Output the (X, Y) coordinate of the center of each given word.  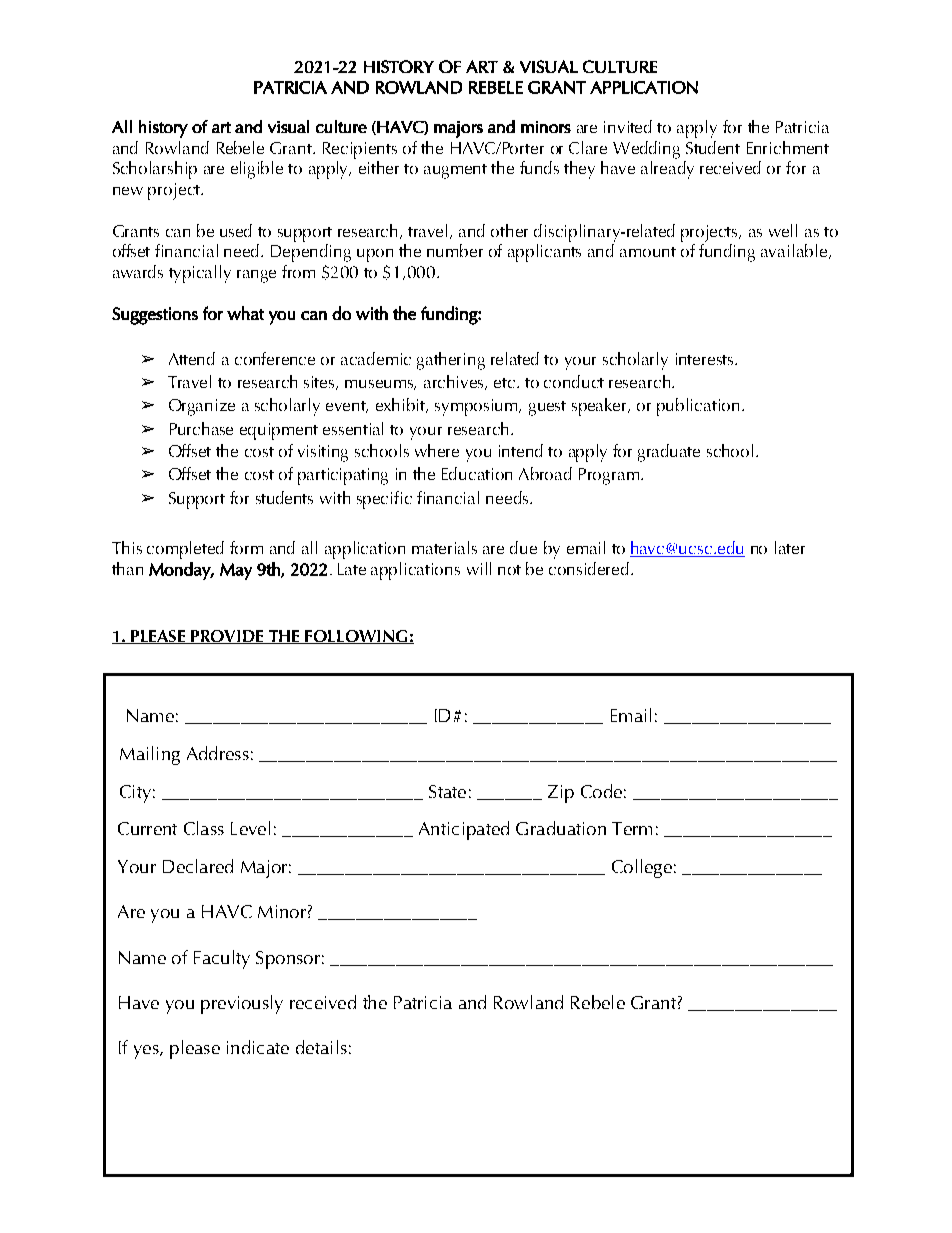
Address (218, 753)
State (447, 791)
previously (242, 1004)
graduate (669, 453)
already (667, 170)
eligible (257, 170)
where (437, 450)
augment (455, 171)
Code (601, 791)
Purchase (201, 428)
